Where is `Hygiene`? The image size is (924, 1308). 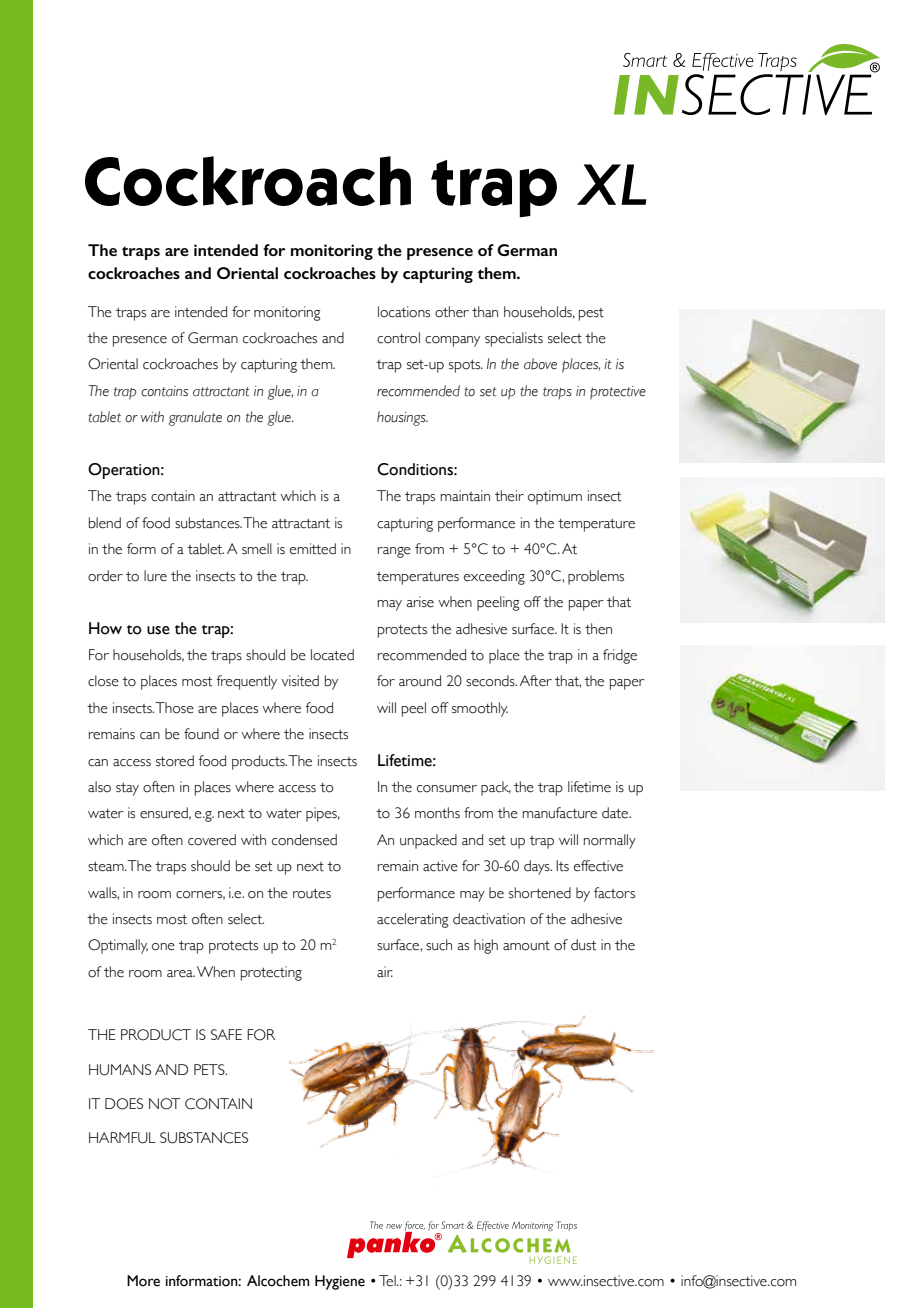 Hygiene is located at coordinates (340, 1282).
